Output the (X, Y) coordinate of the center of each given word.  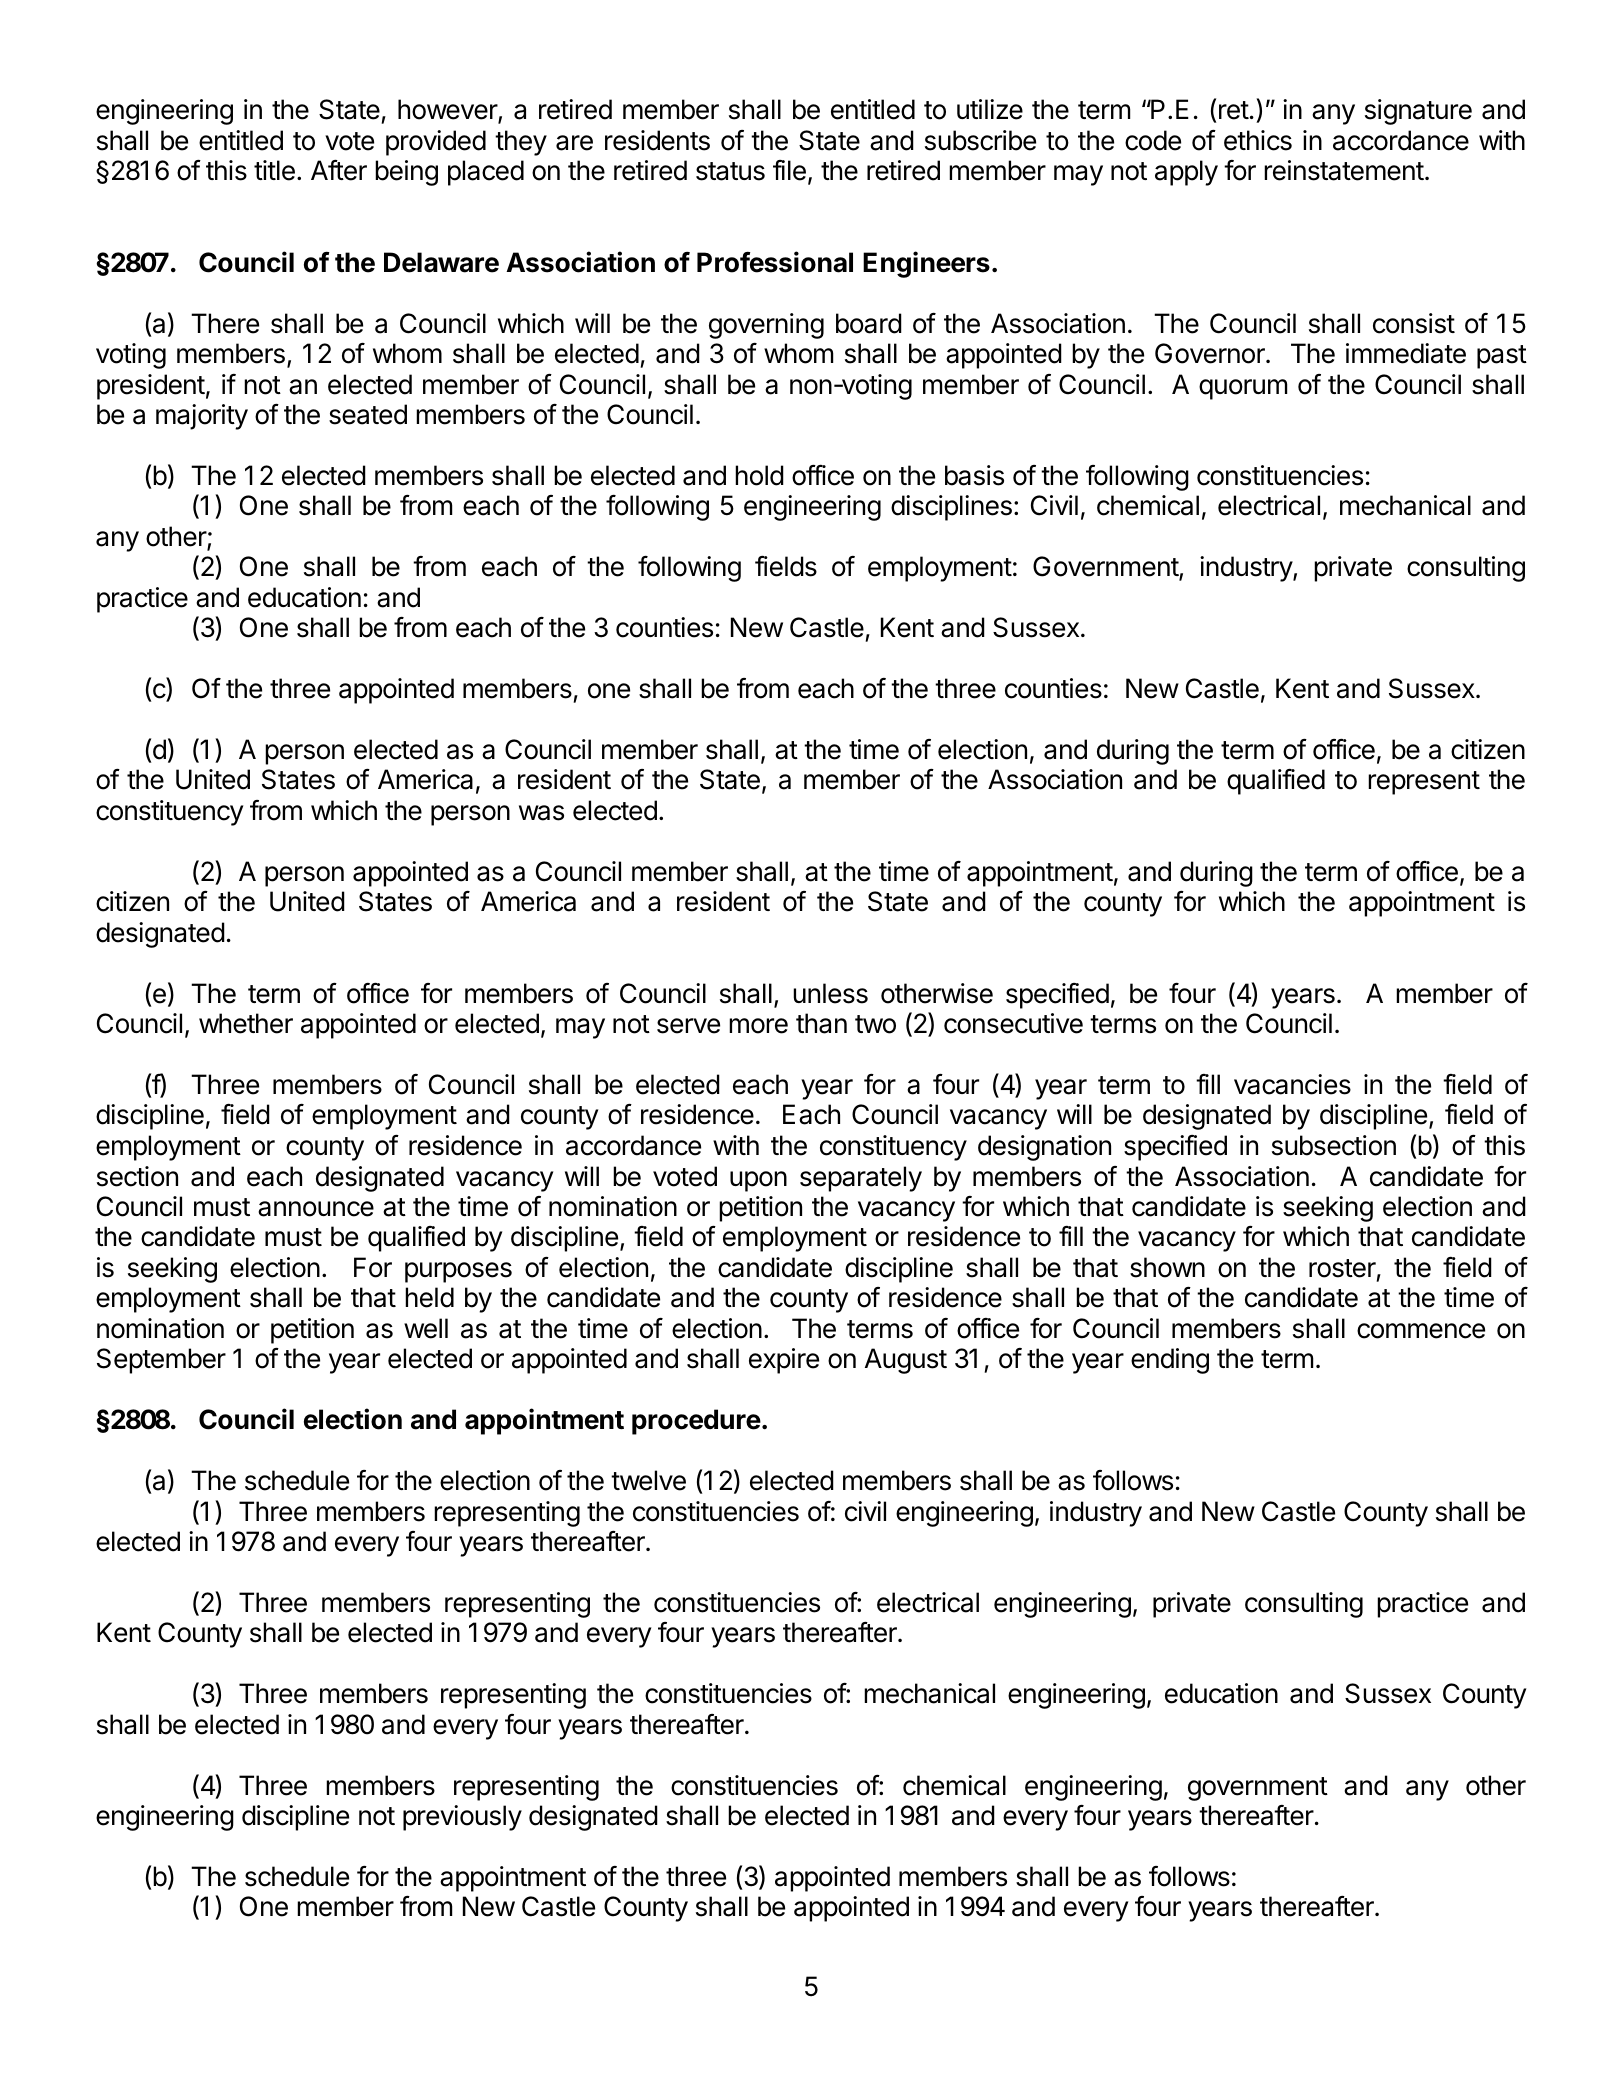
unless (830, 993)
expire (784, 1361)
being (406, 173)
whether (246, 1023)
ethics (1258, 140)
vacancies (1292, 1084)
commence (1421, 1331)
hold (759, 475)
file (789, 170)
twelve (648, 1480)
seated (368, 414)
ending (1170, 1361)
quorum (1243, 389)
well (426, 1328)
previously (462, 1818)
